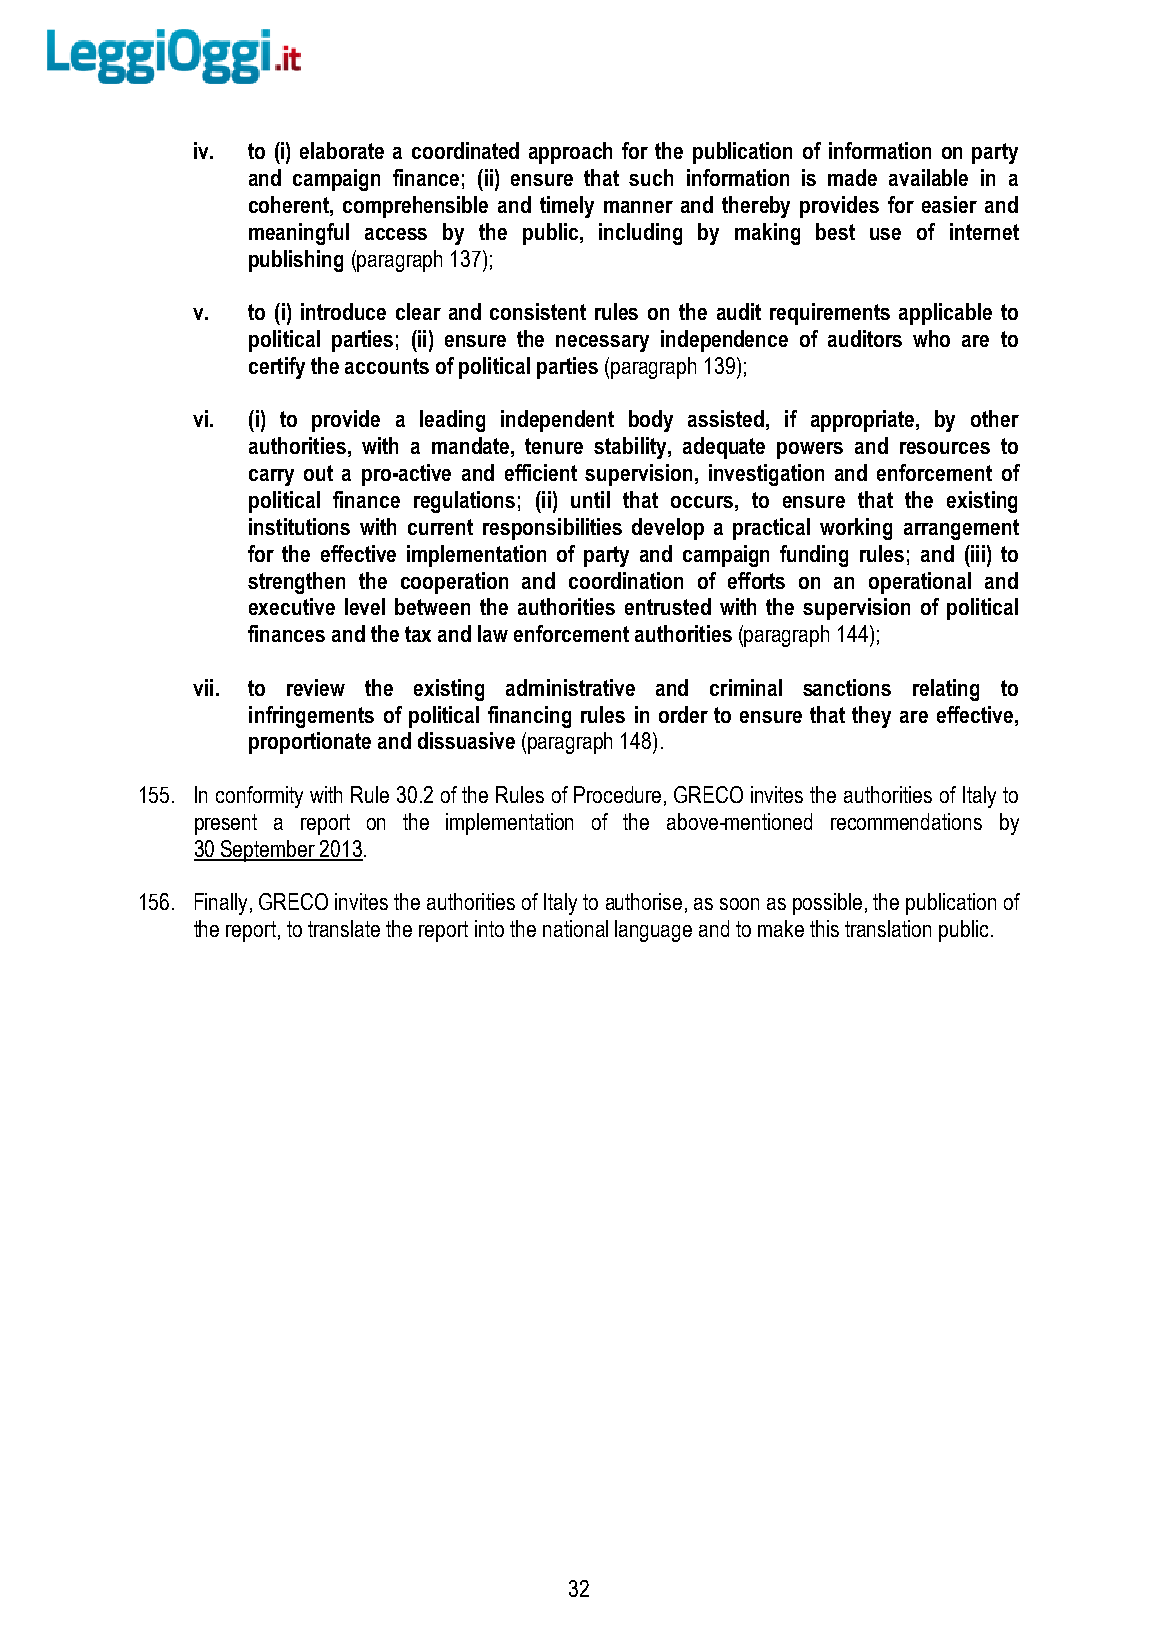 This image has height=1640, width=1159. Describe the element at coordinates (344, 928) in the image. I see `translate` at that location.
